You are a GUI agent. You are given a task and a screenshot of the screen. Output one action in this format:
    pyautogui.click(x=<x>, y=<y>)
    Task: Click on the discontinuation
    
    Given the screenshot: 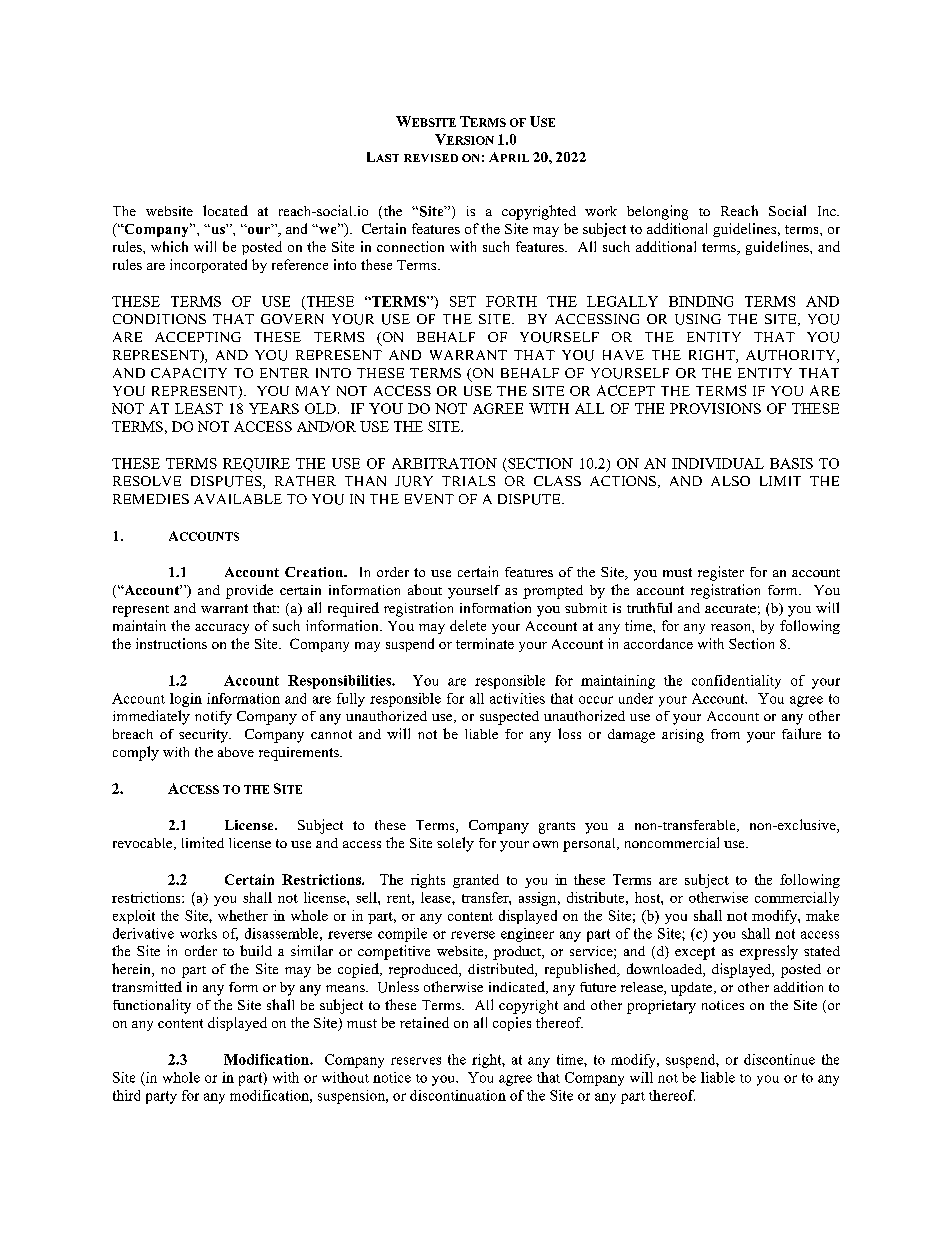 What is the action you would take?
    pyautogui.click(x=458, y=1095)
